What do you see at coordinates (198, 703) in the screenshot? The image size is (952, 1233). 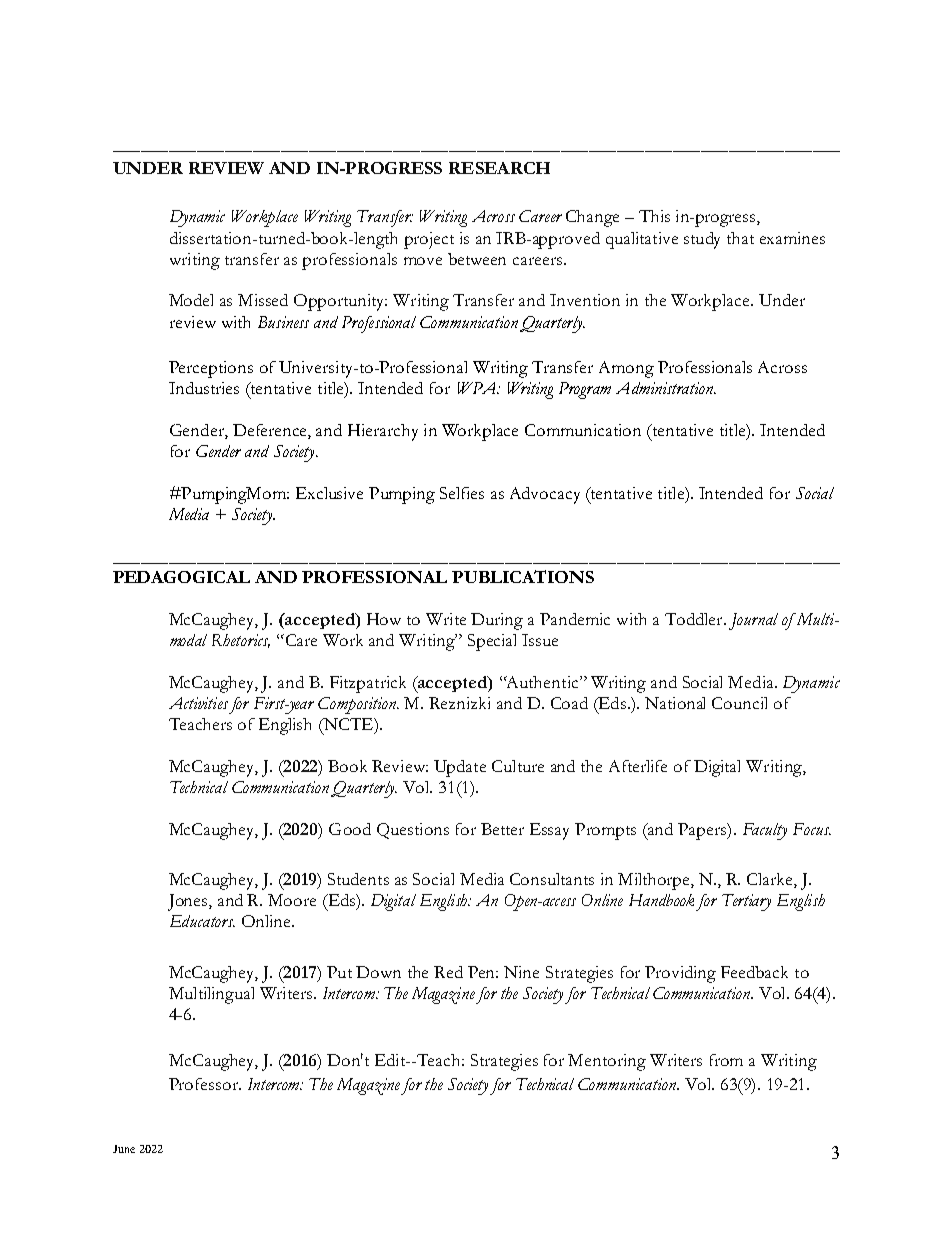 I see `Activities` at bounding box center [198, 703].
